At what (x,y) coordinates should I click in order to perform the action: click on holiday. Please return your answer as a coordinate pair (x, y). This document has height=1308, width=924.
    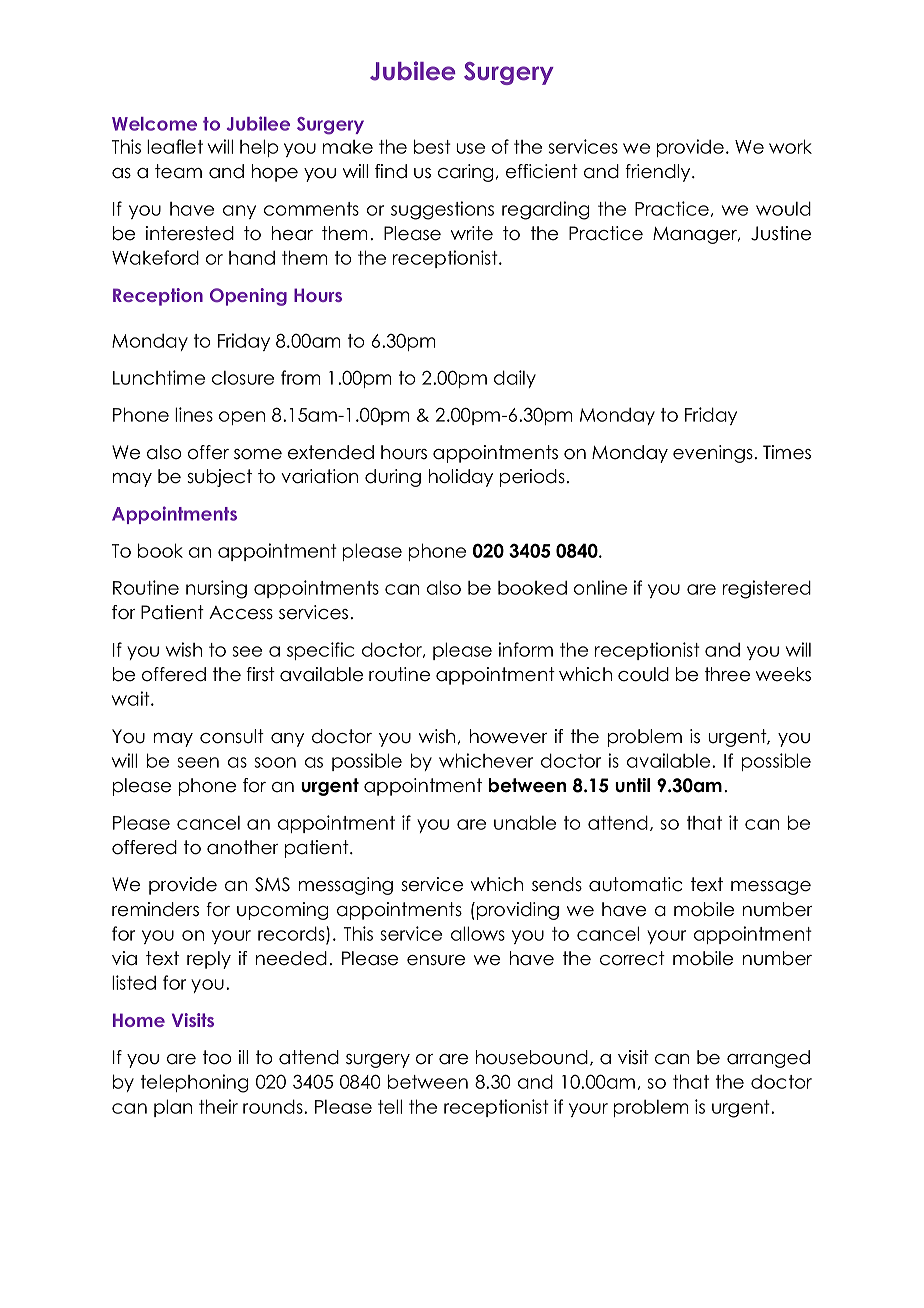
    Looking at the image, I should click on (461, 478).
